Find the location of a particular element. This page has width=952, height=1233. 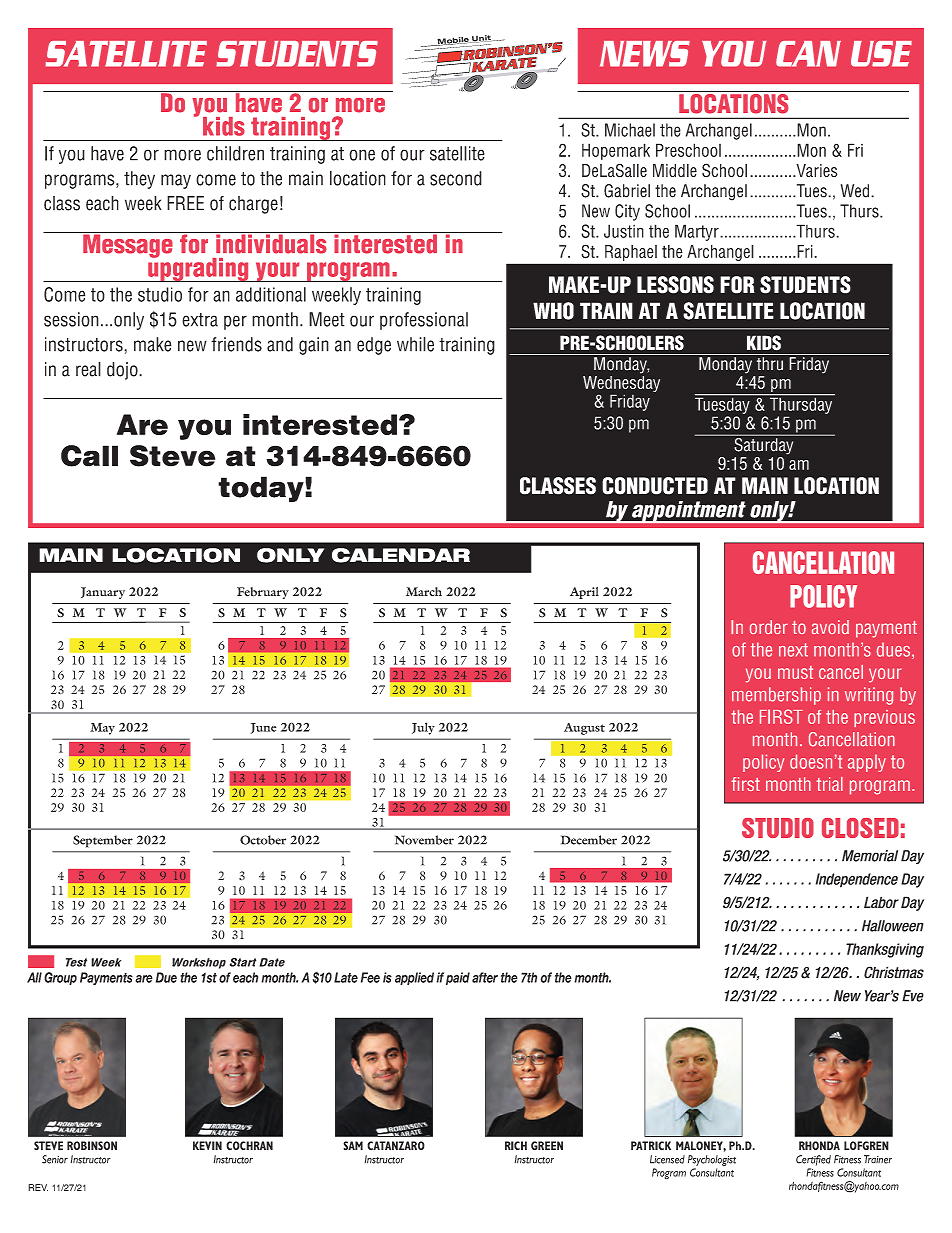

dojo is located at coordinates (123, 371).
